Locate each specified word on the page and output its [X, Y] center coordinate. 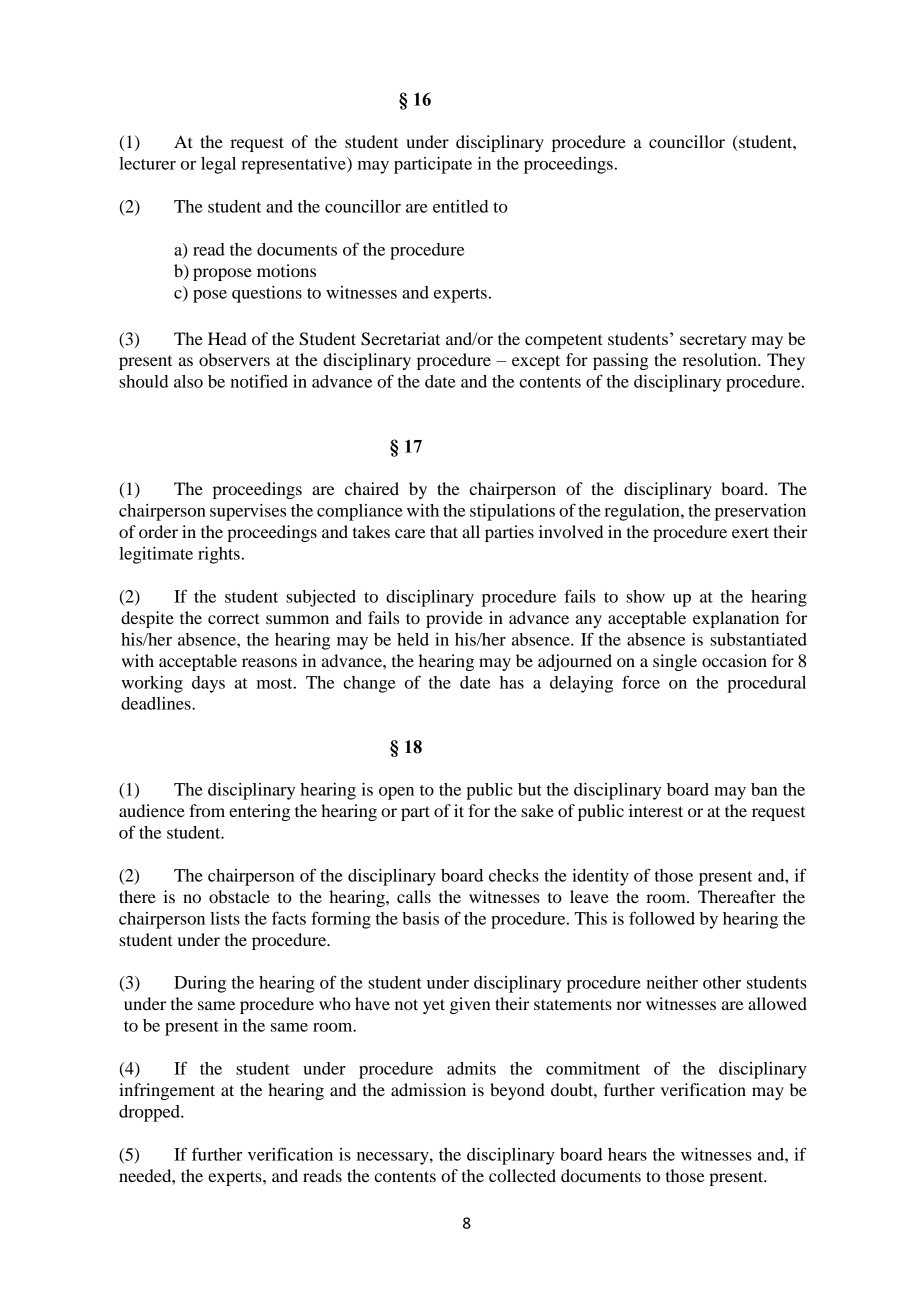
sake [537, 810]
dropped [150, 1113]
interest [656, 810]
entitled [460, 206]
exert [750, 532]
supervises [248, 512]
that [444, 531]
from [207, 810]
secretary [713, 341]
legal [218, 165]
